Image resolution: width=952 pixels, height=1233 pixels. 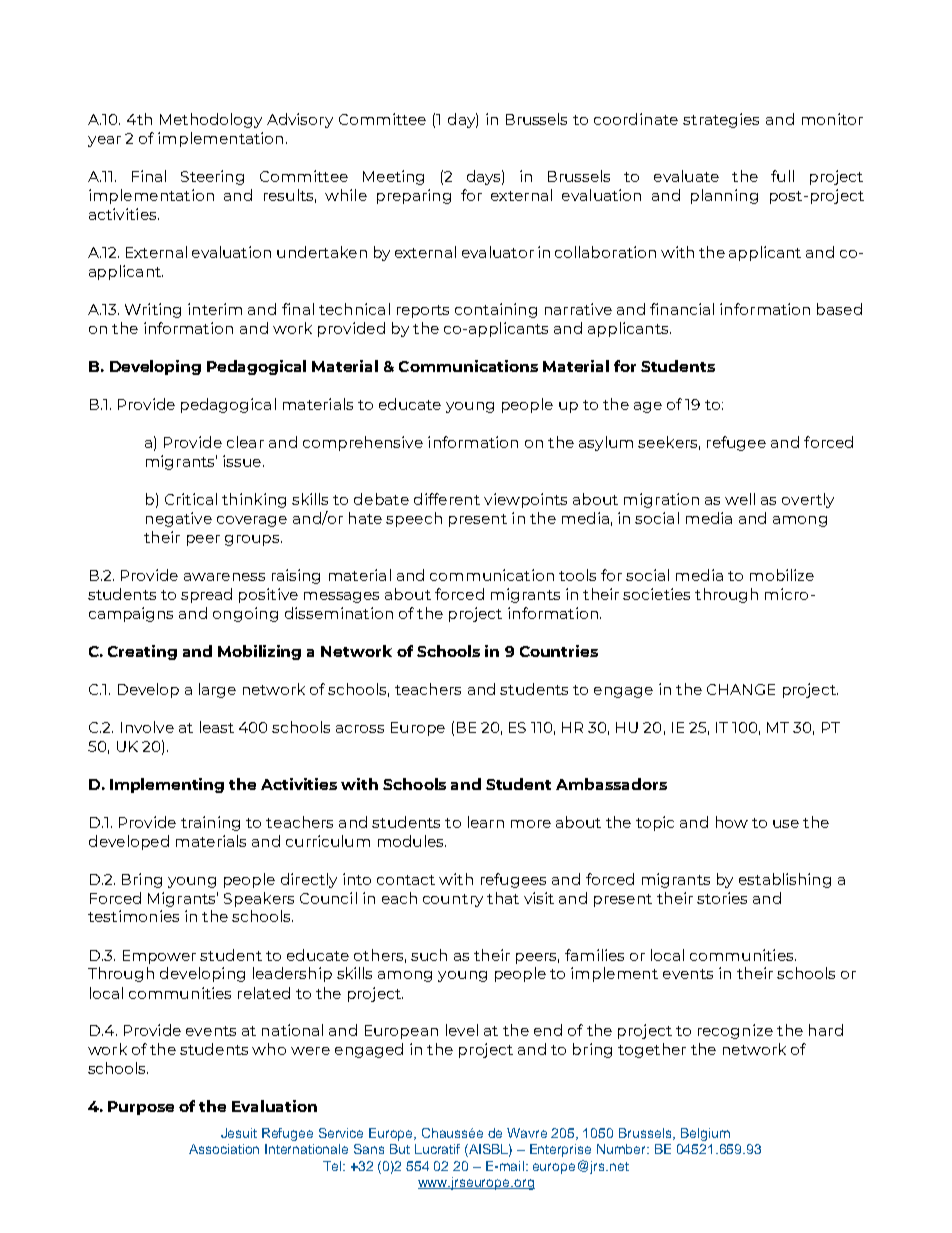 What do you see at coordinates (414, 196) in the screenshot?
I see `preparing` at bounding box center [414, 196].
